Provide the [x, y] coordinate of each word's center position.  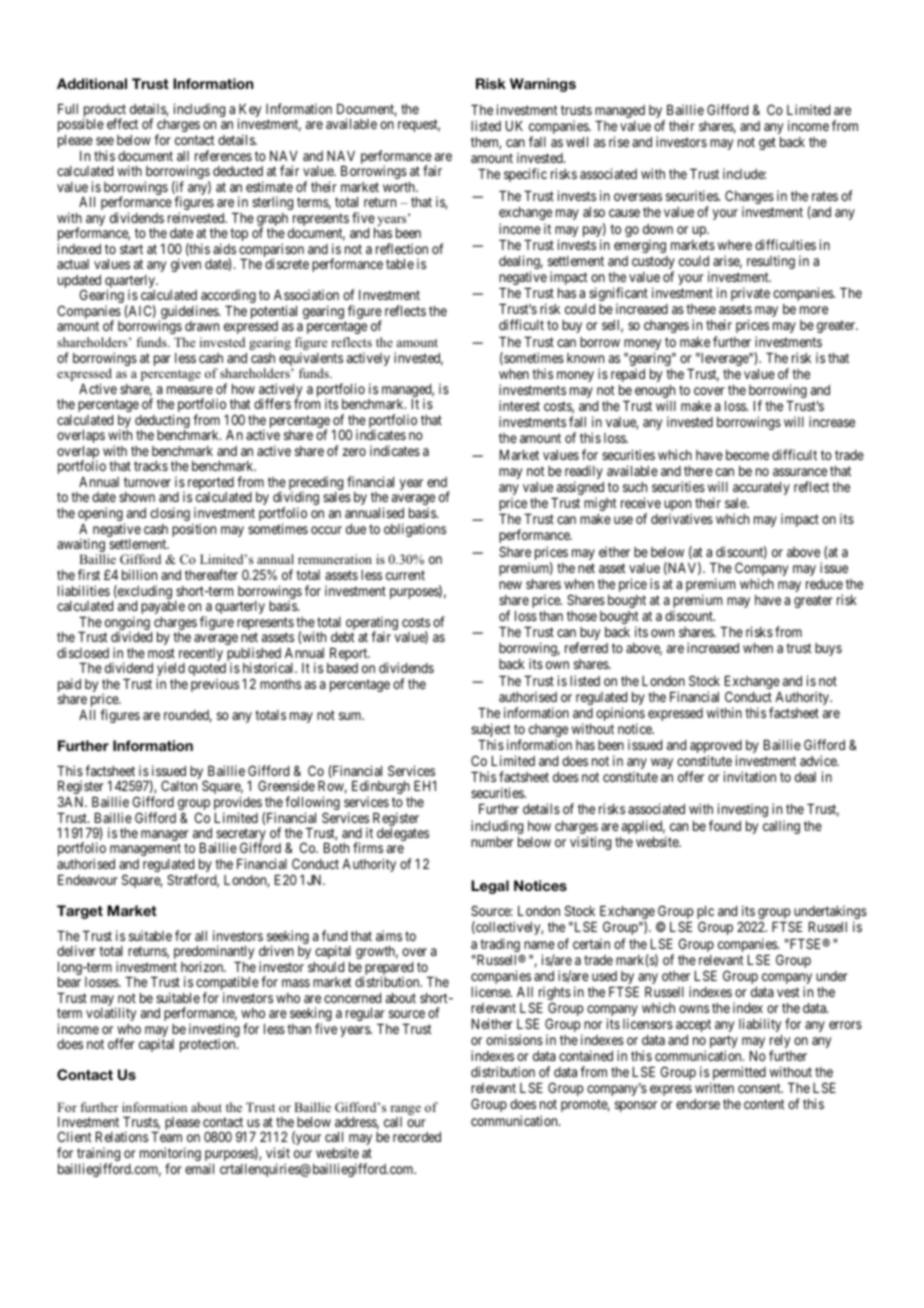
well [577, 142]
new [510, 585]
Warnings [543, 85]
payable [163, 607]
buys [828, 649]
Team [166, 1137]
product [104, 112]
